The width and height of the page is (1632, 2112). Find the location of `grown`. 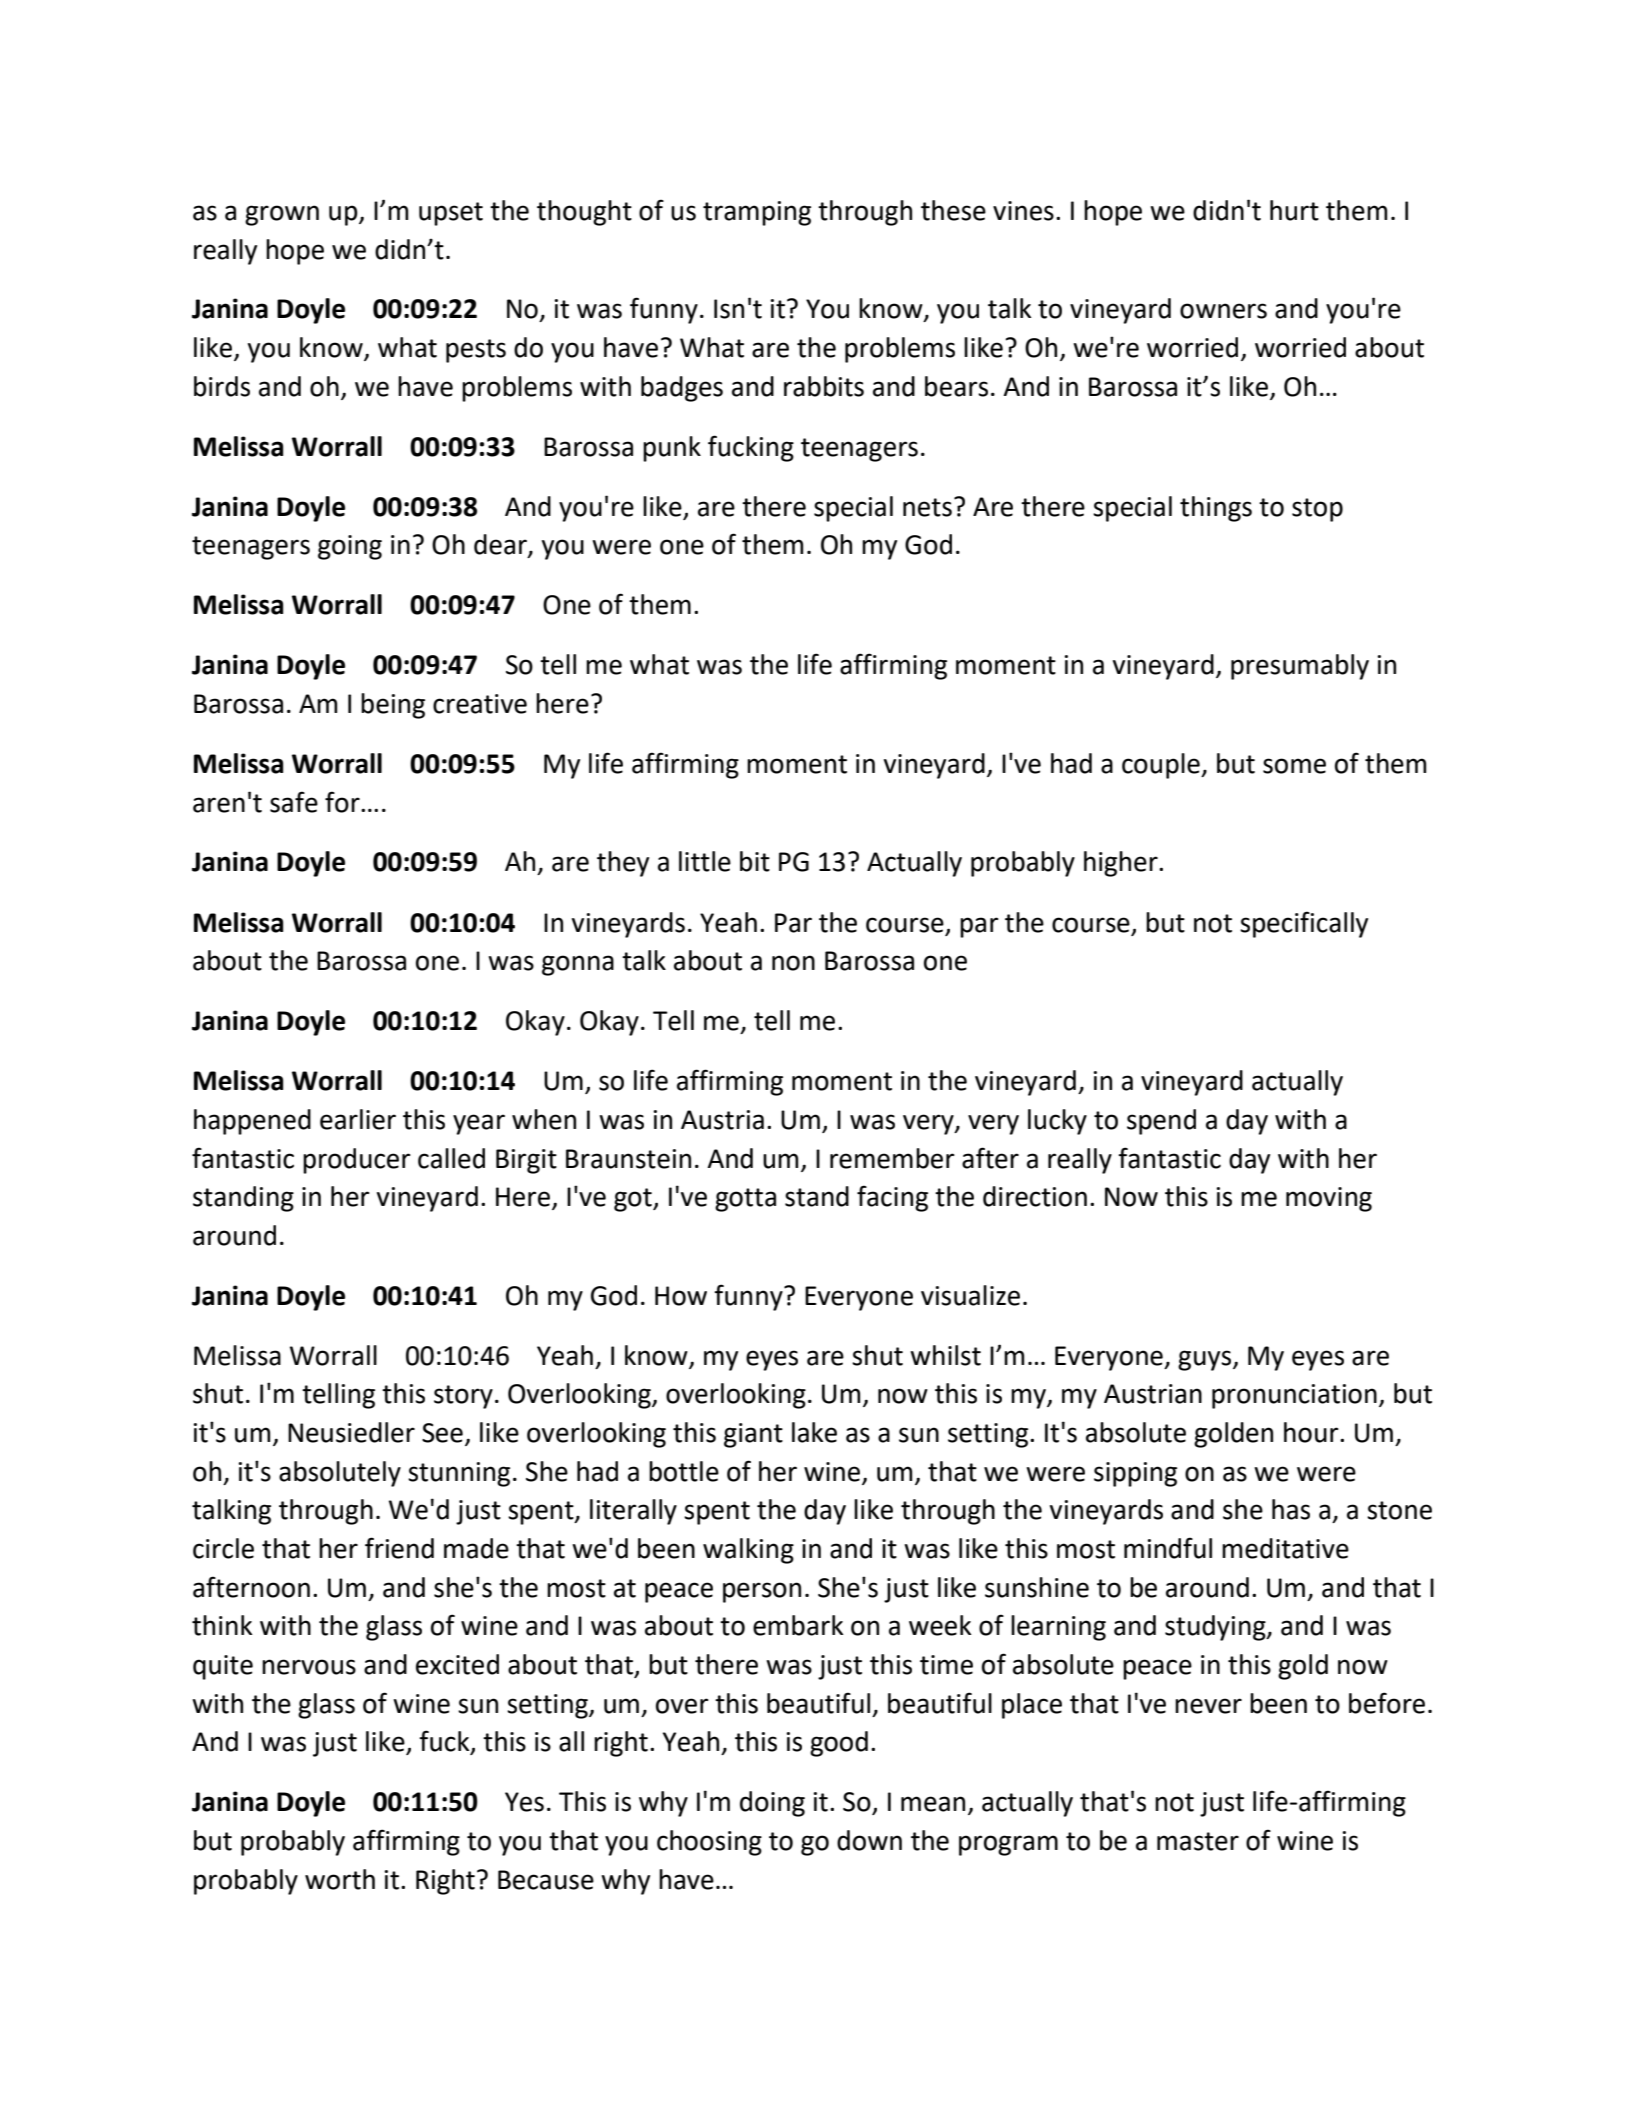

grown is located at coordinates (282, 215).
